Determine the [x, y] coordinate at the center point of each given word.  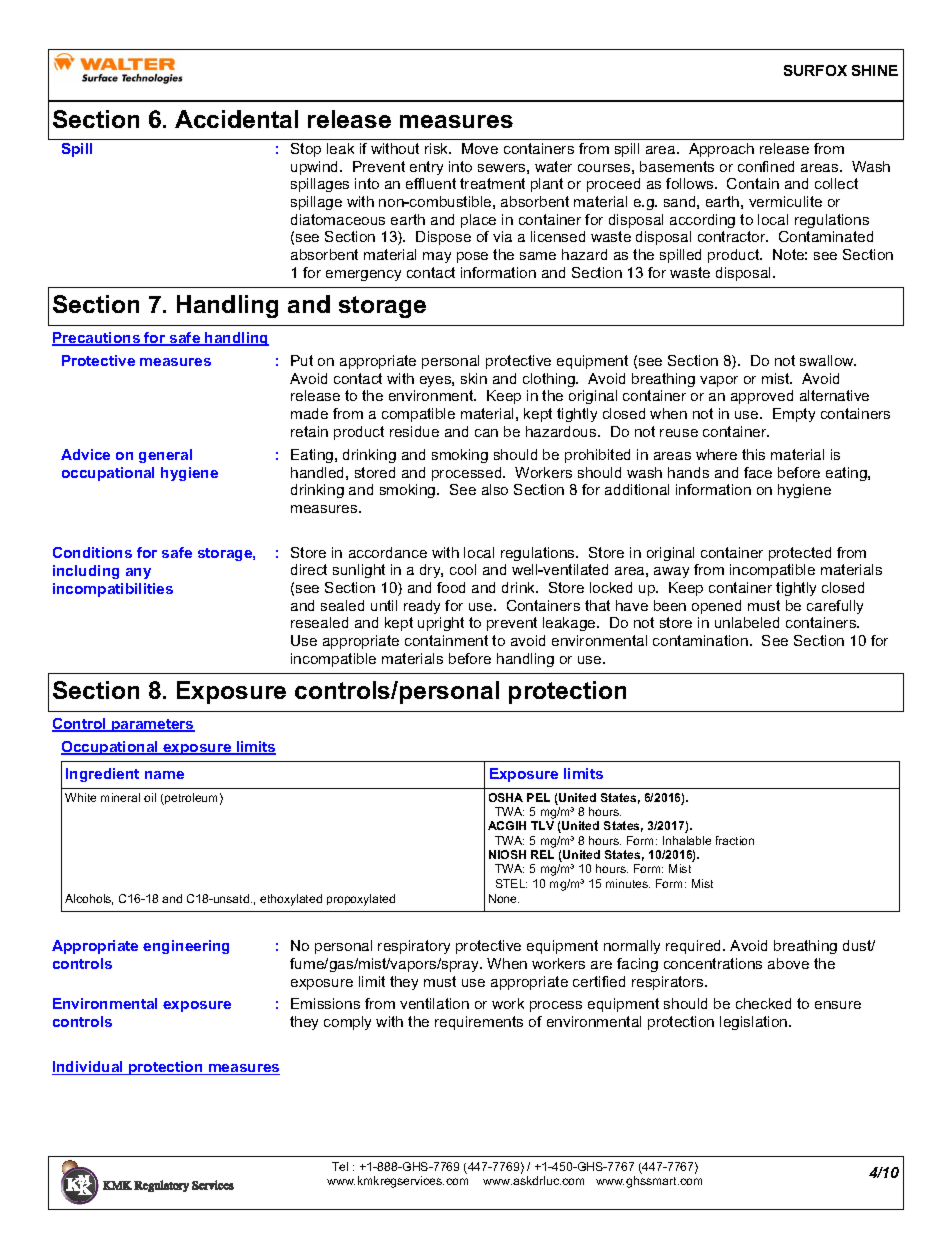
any [138, 573]
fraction [735, 840]
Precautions [97, 339]
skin [474, 378]
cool [463, 569]
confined [766, 166]
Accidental [236, 119]
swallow [828, 360]
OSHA [506, 797]
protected [800, 554]
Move [480, 148]
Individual [89, 1068]
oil [150, 797]
